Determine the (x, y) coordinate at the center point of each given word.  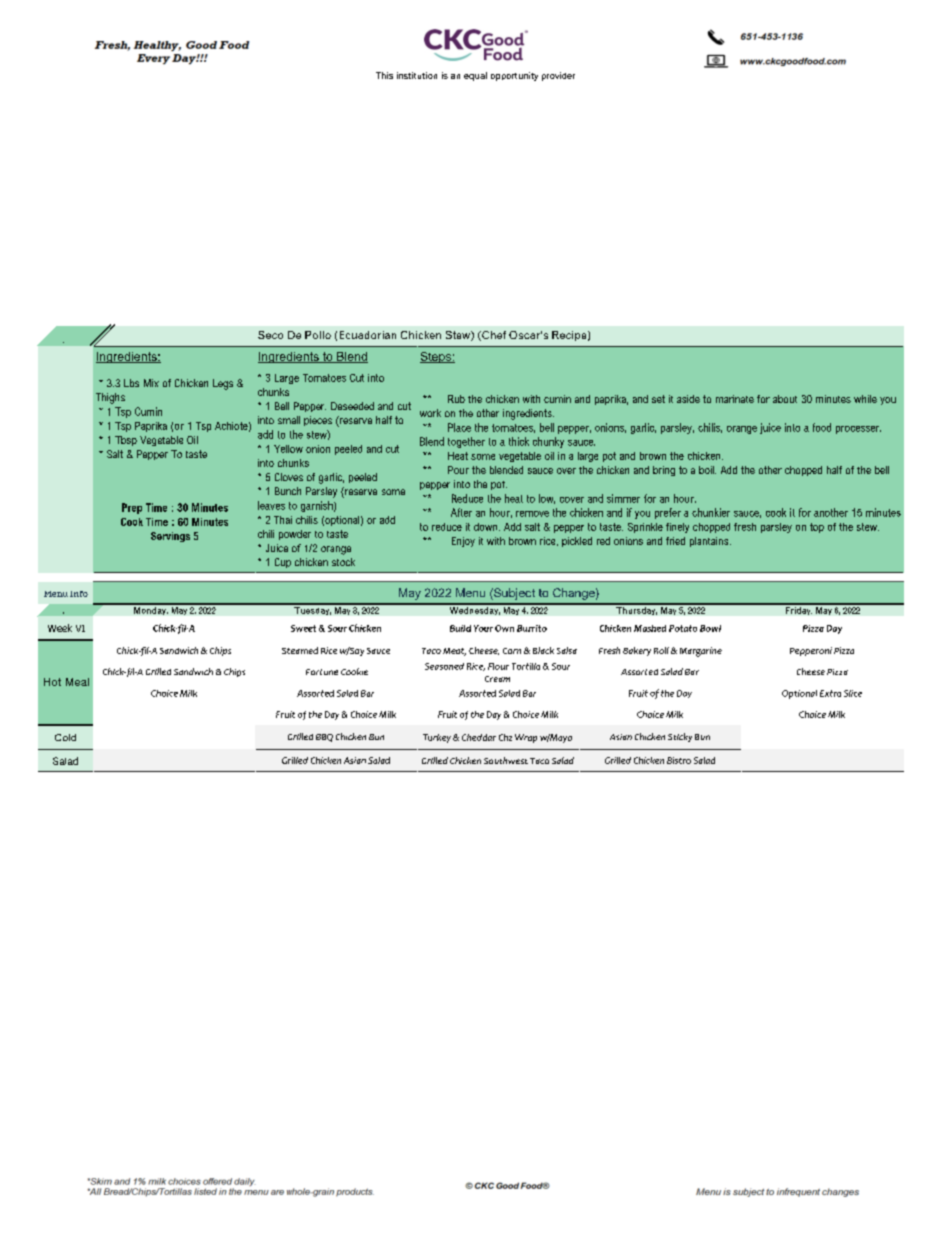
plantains (710, 542)
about (785, 399)
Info (79, 594)
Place (459, 427)
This (384, 75)
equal (475, 76)
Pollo (318, 335)
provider (558, 76)
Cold (65, 737)
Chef (493, 336)
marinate (735, 399)
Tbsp (126, 441)
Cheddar (479, 737)
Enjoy (463, 542)
